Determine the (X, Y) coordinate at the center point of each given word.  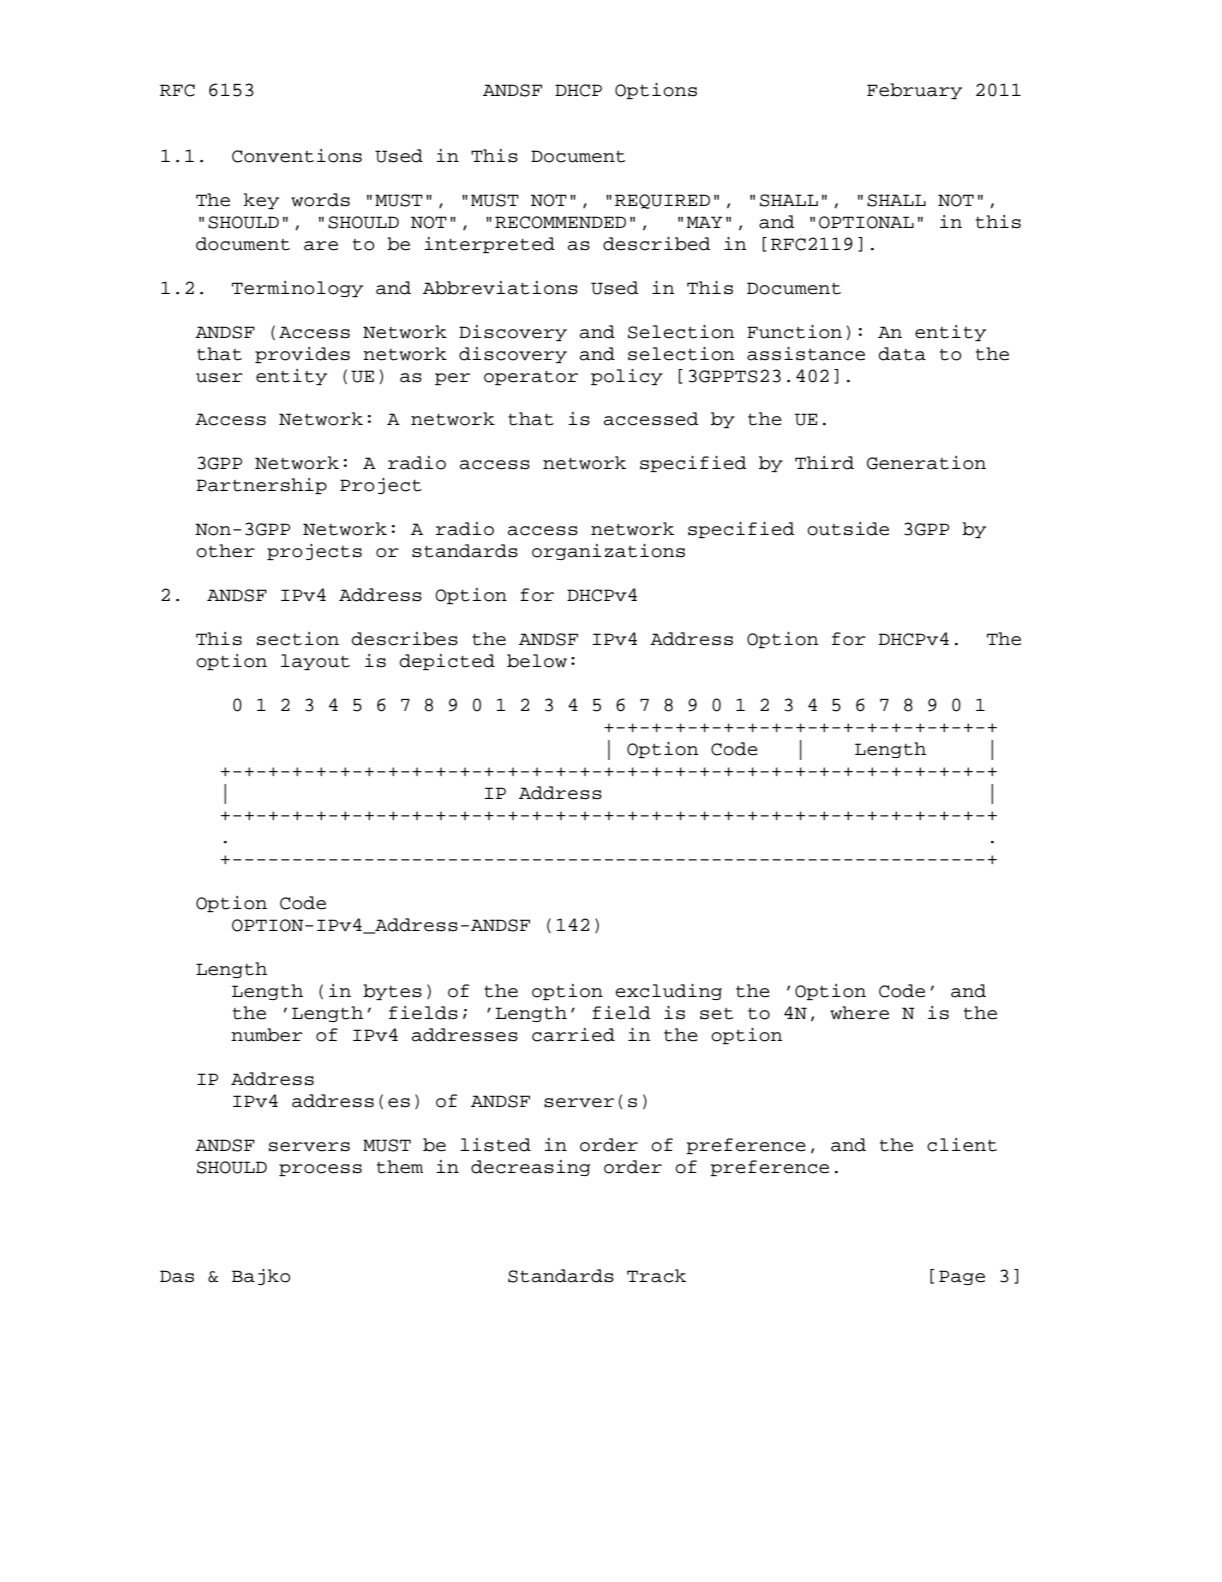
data (902, 354)
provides (302, 355)
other (225, 551)
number (267, 1035)
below (537, 661)
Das (177, 1276)
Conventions (297, 156)
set (716, 1014)
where (859, 1013)
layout (315, 662)
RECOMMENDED (560, 222)
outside (848, 529)
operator (531, 378)
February (914, 91)
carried (573, 1035)
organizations (608, 552)
